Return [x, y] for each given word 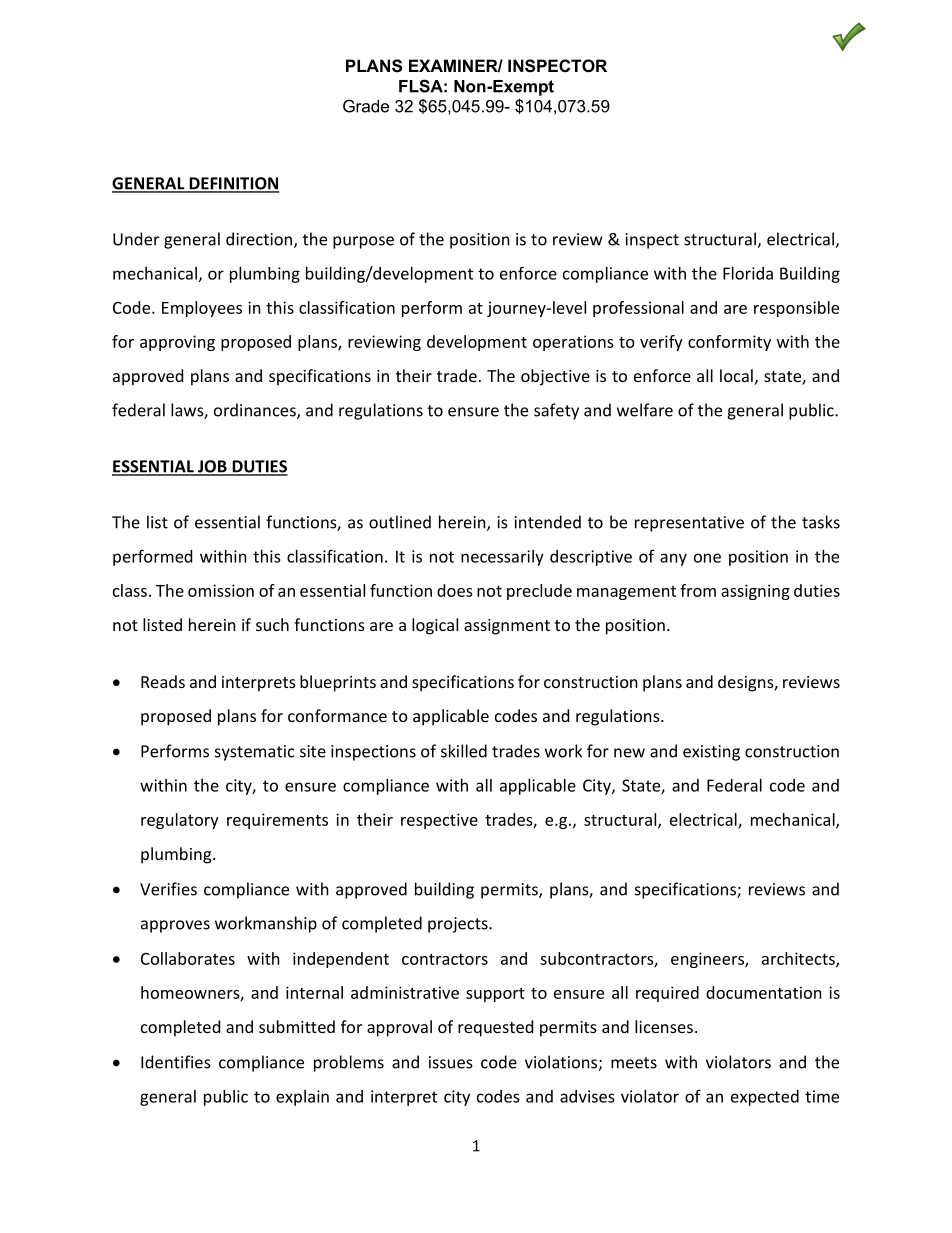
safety [556, 411]
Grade [366, 106]
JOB [212, 467]
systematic [255, 753]
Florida [748, 273]
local [736, 375]
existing [711, 753]
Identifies [176, 1062]
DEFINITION [233, 184]
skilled [464, 751]
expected [765, 1098]
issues [451, 1062]
